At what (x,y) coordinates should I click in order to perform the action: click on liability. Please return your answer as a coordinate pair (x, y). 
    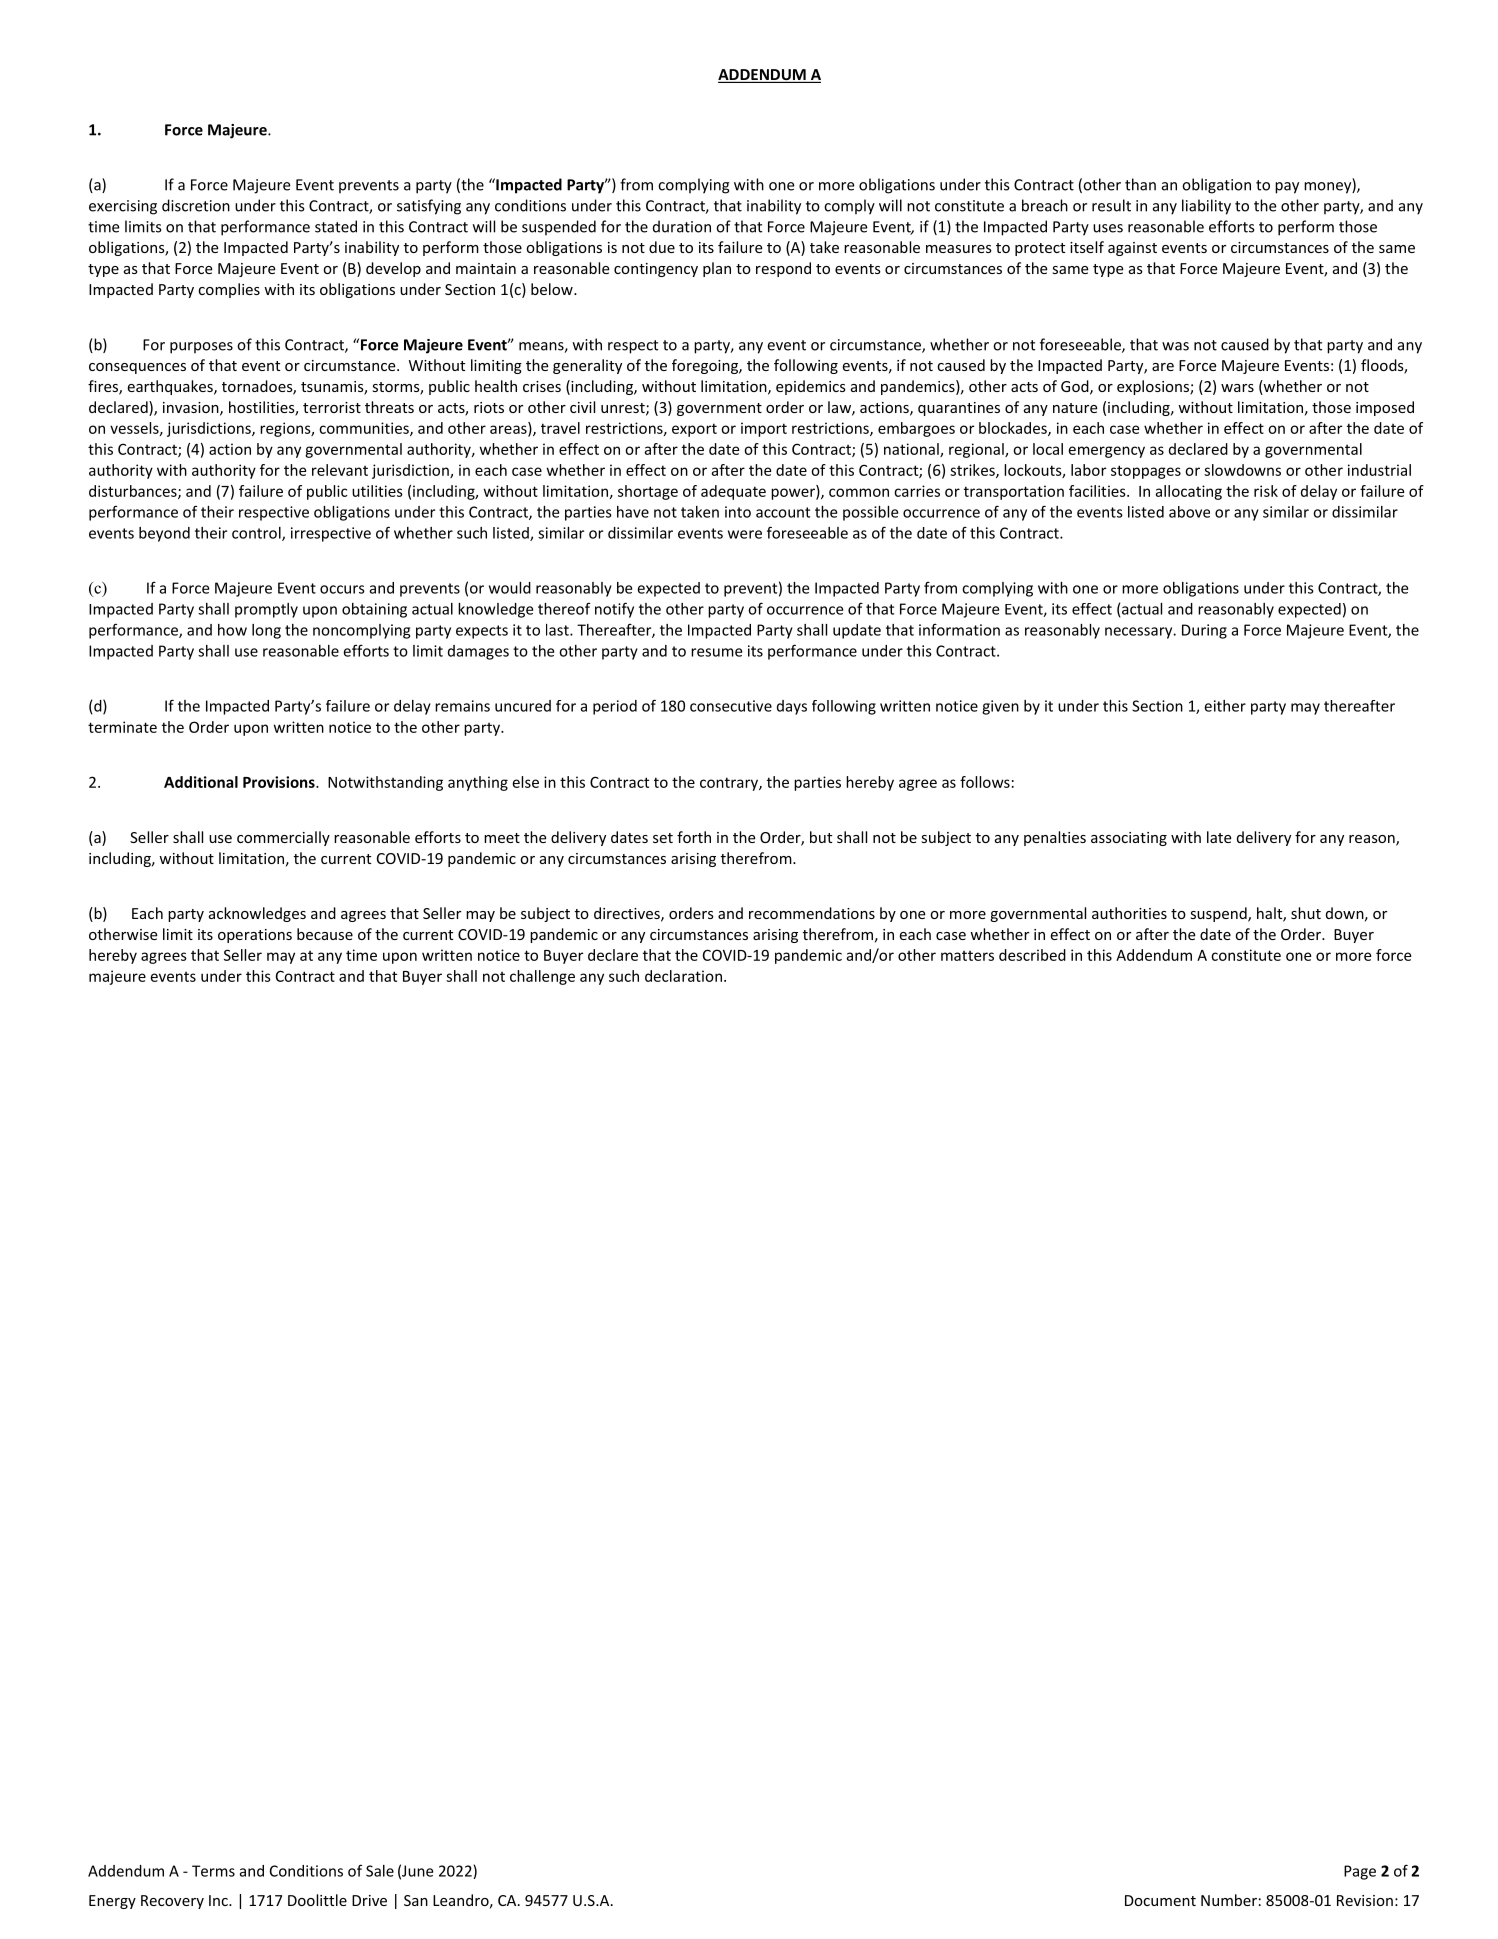
    Looking at the image, I should click on (1206, 207).
